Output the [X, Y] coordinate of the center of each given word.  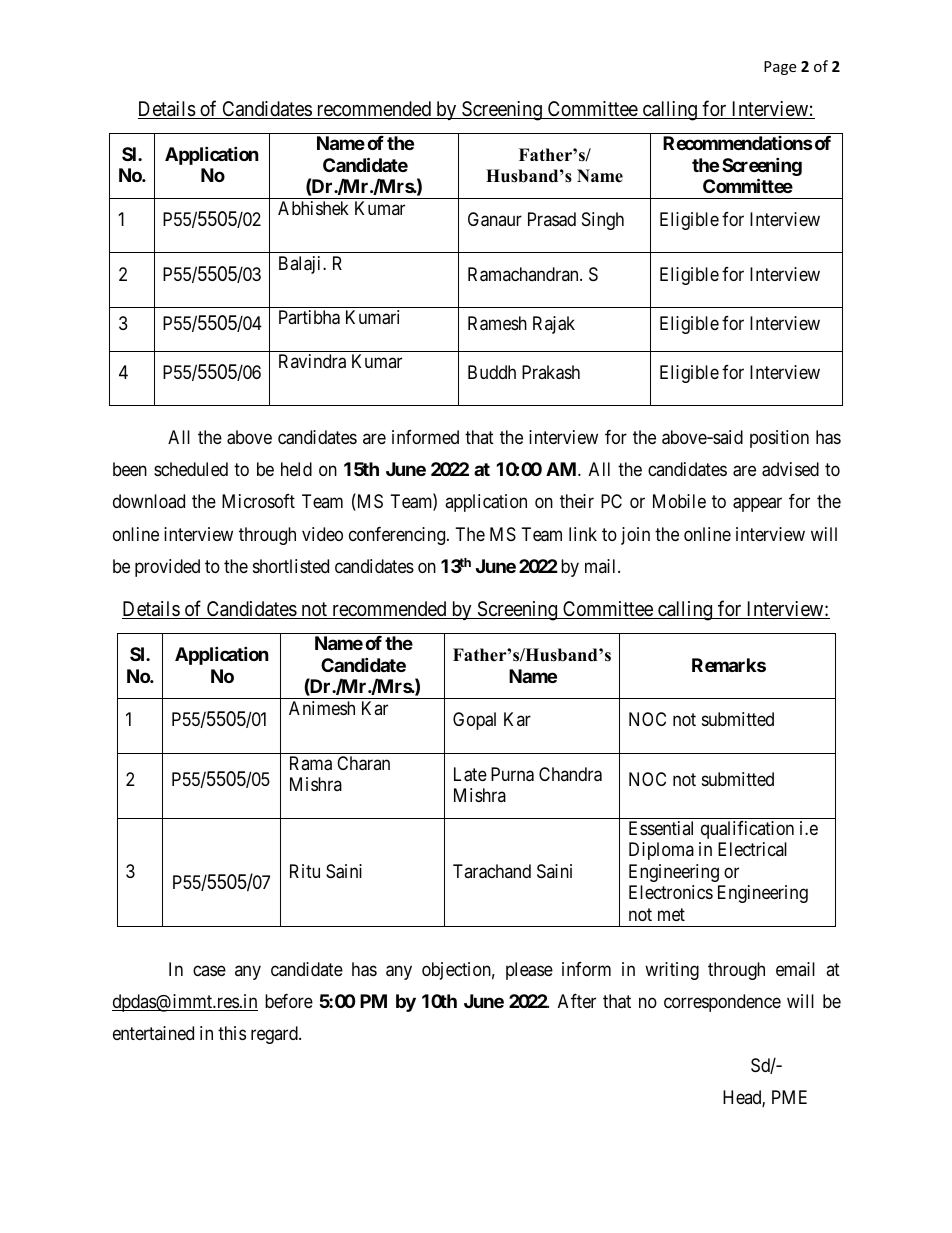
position [779, 439]
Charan [363, 763]
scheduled [191, 469]
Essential [661, 828]
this [232, 1033]
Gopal [474, 721]
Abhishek [313, 208]
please [529, 971]
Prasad [552, 219]
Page [780, 68]
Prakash [551, 372]
